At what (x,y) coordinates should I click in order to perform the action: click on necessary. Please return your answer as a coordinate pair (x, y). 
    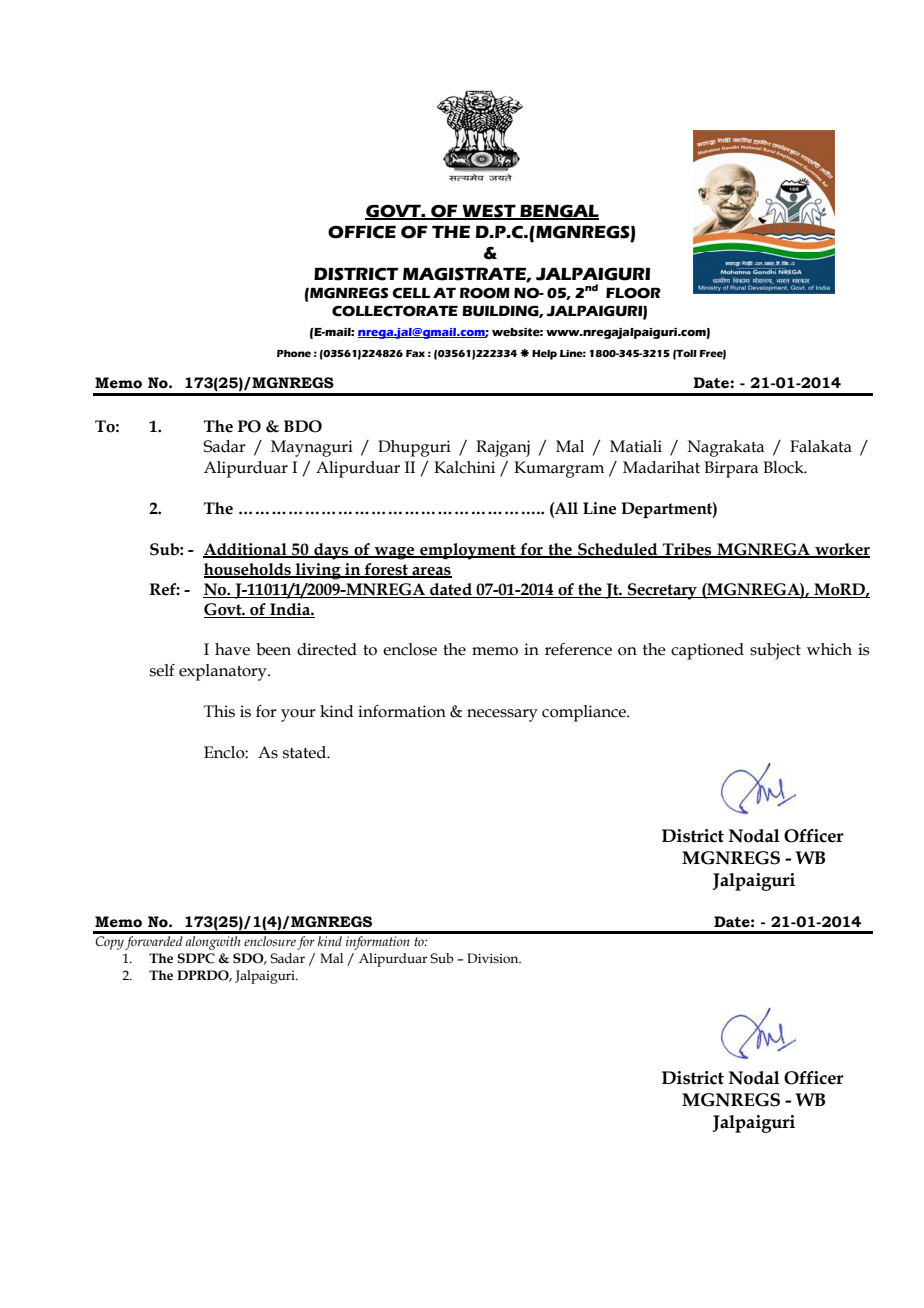
    Looking at the image, I should click on (502, 715).
